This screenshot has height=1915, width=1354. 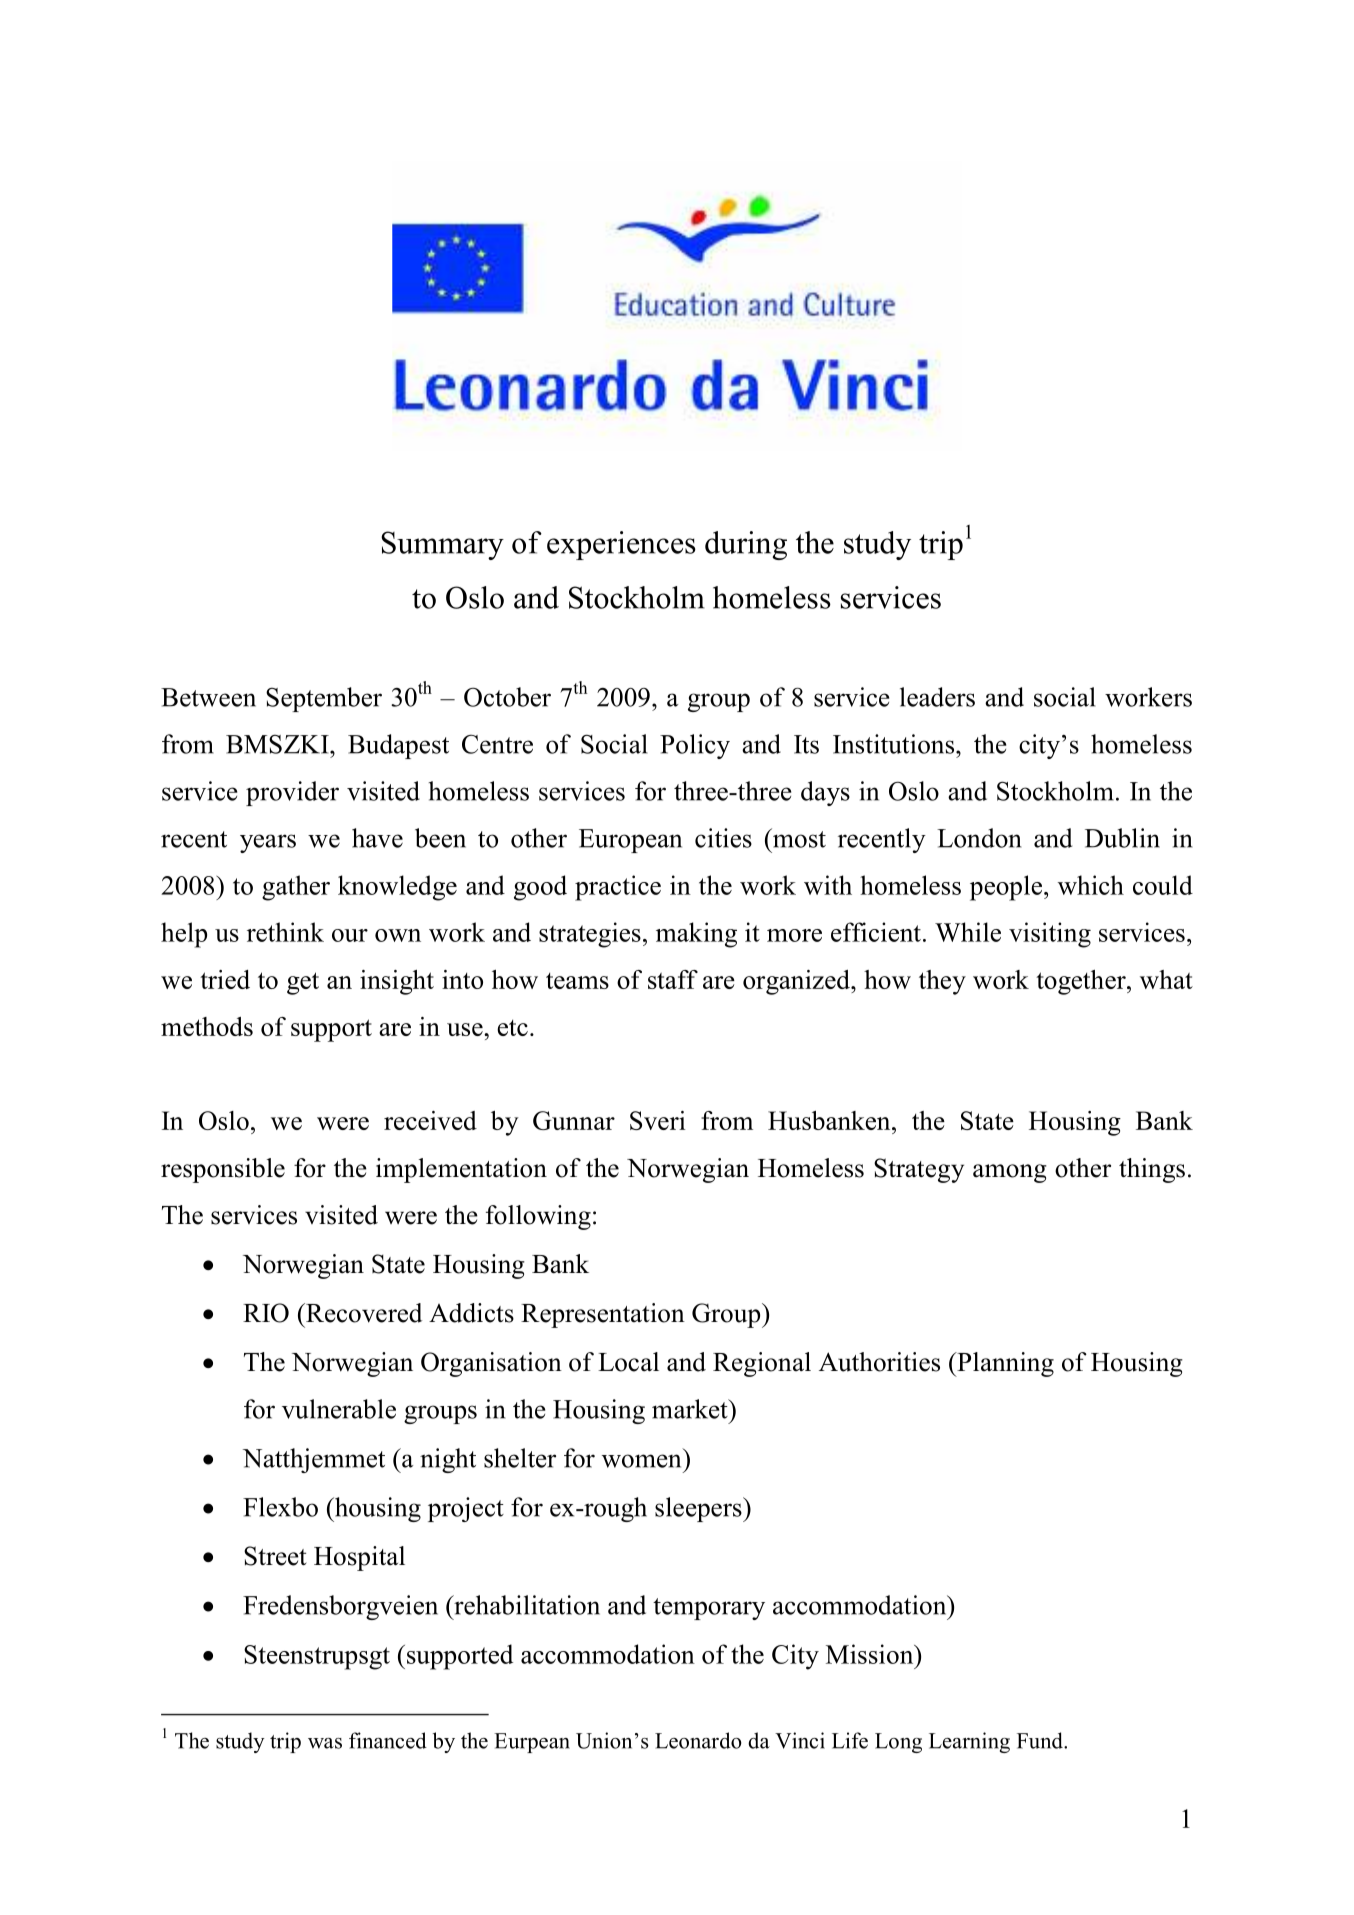 I want to click on leaders, so click(x=937, y=697).
